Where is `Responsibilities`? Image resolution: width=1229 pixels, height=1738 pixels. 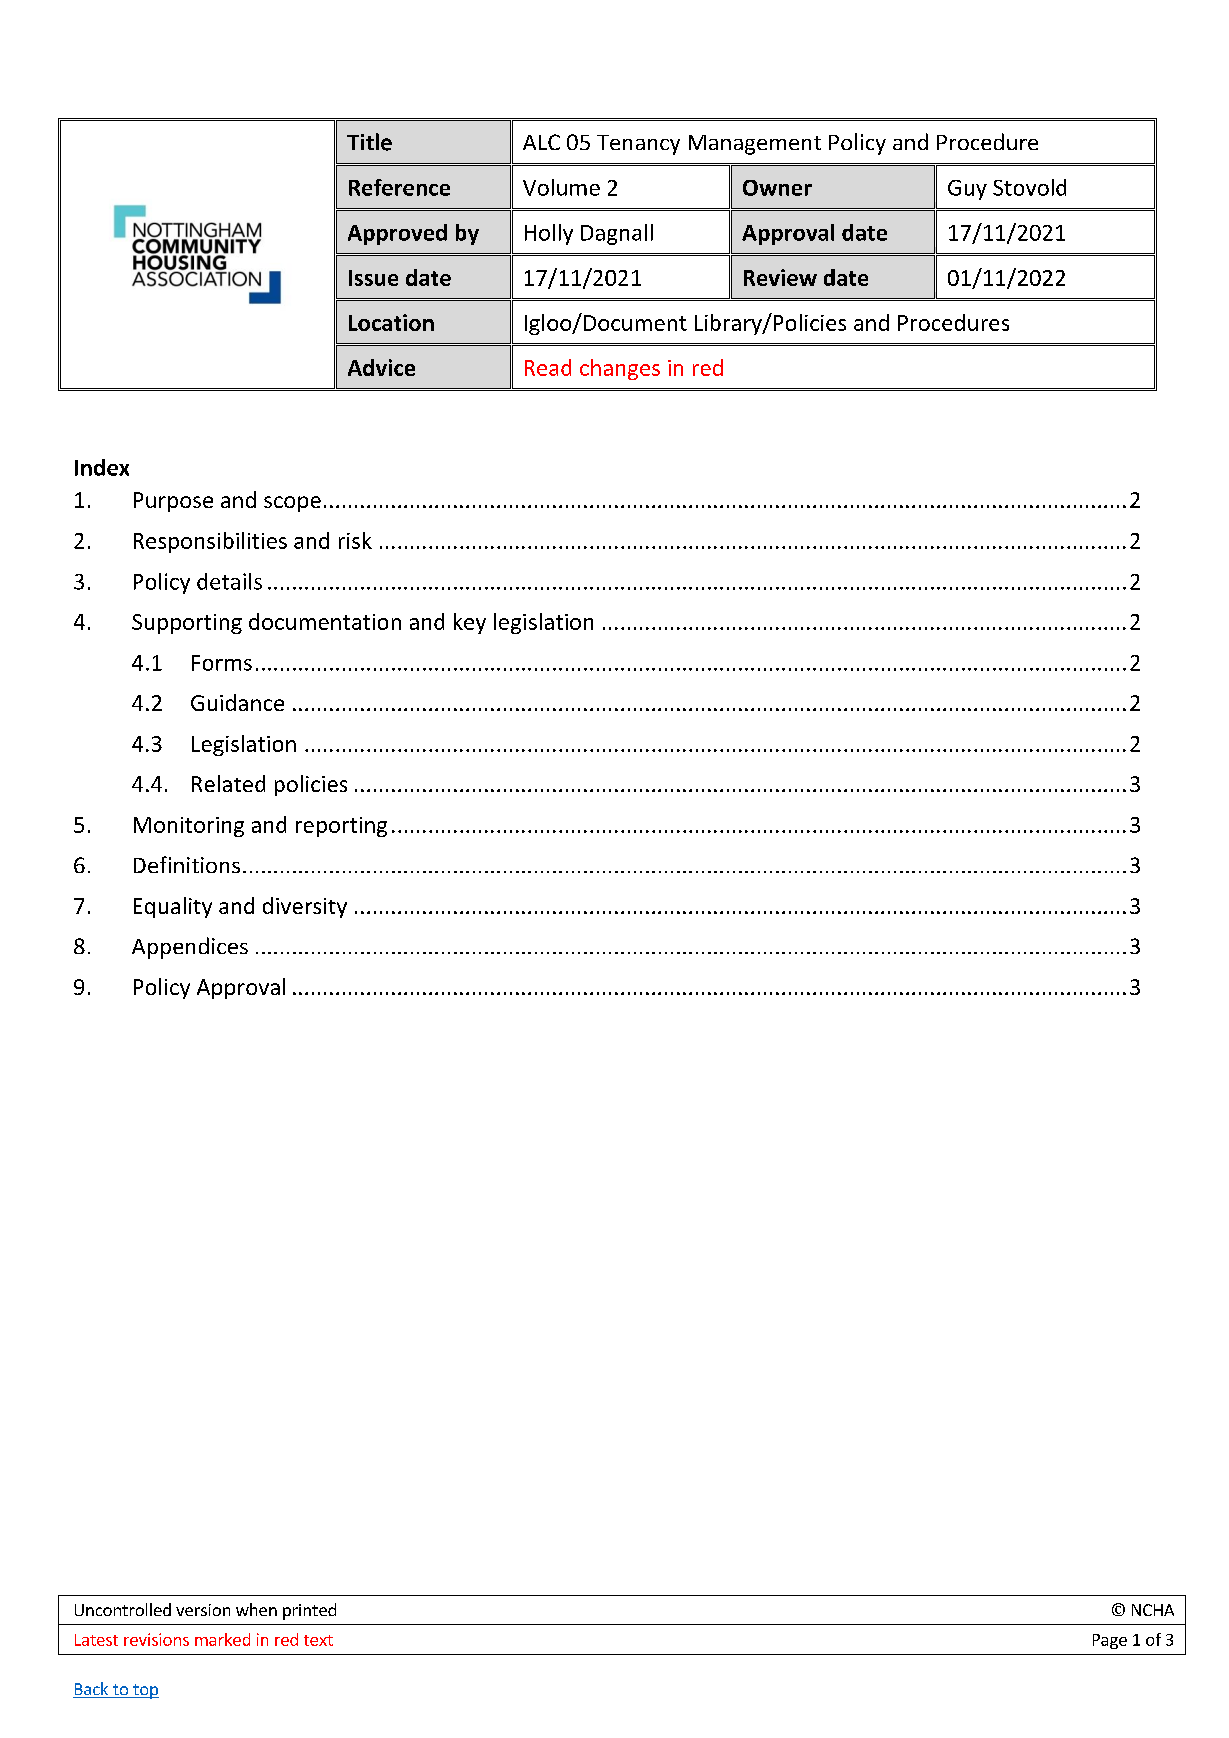
Responsibilities is located at coordinates (210, 542).
